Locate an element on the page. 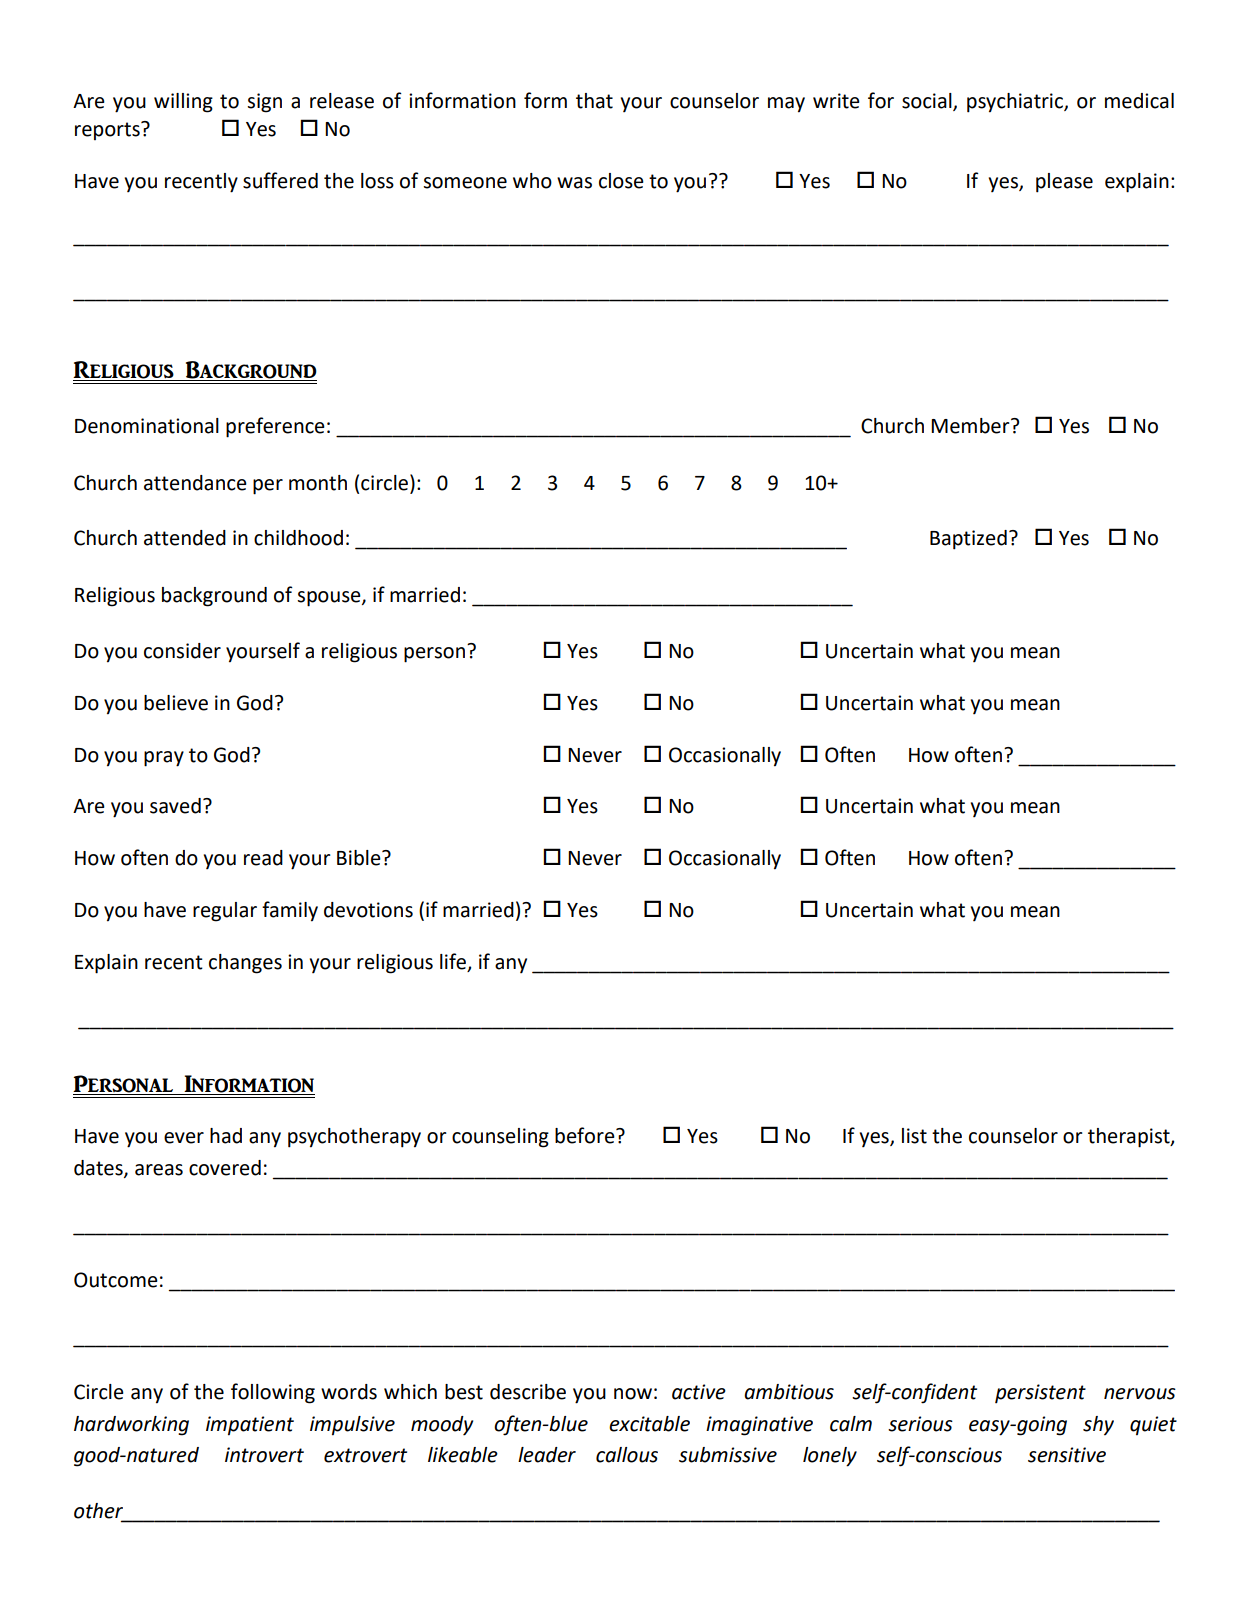 The height and width of the image is (1617, 1249). therapist is located at coordinates (1130, 1138).
